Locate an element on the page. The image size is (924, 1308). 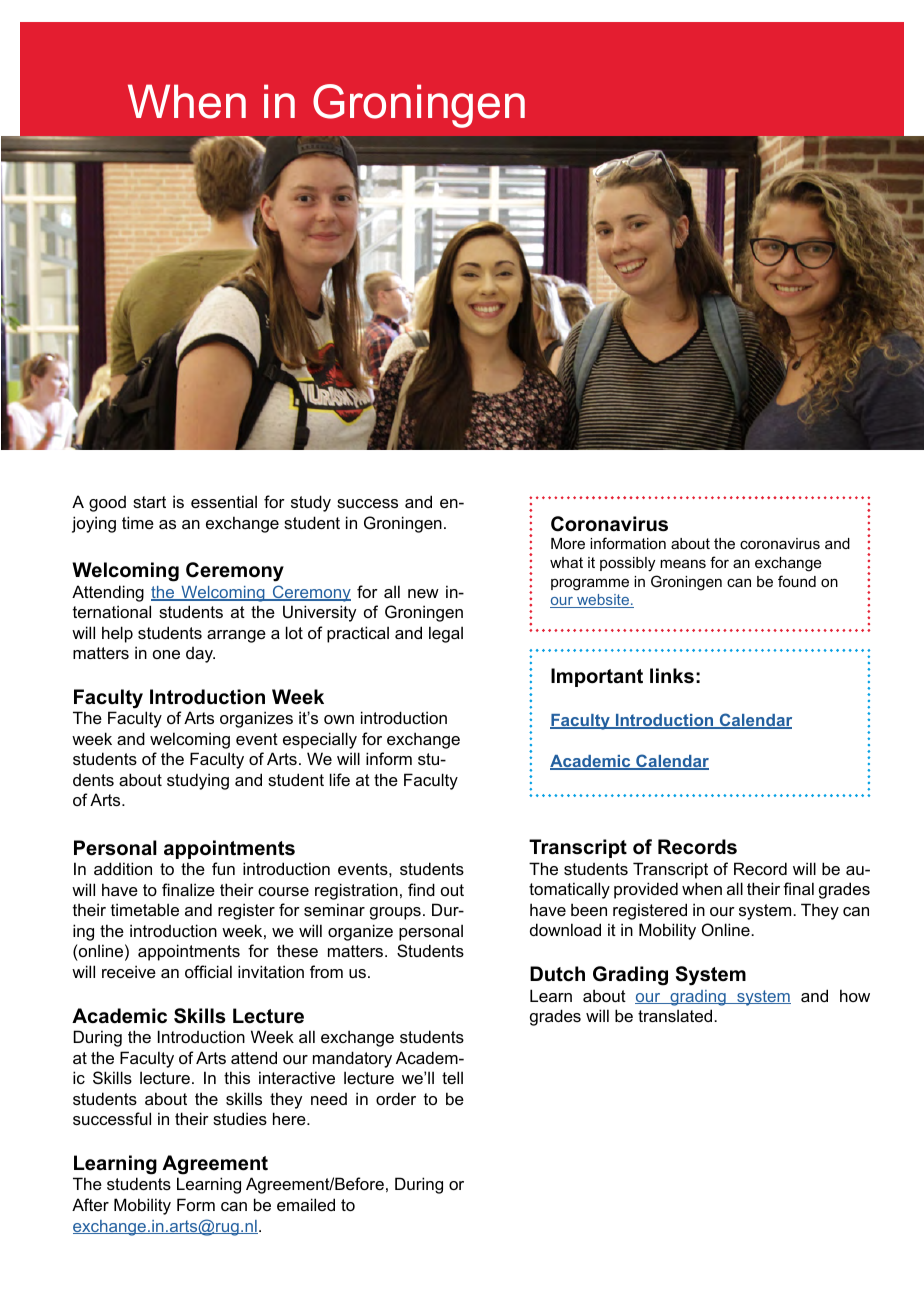
means is located at coordinates (683, 563).
